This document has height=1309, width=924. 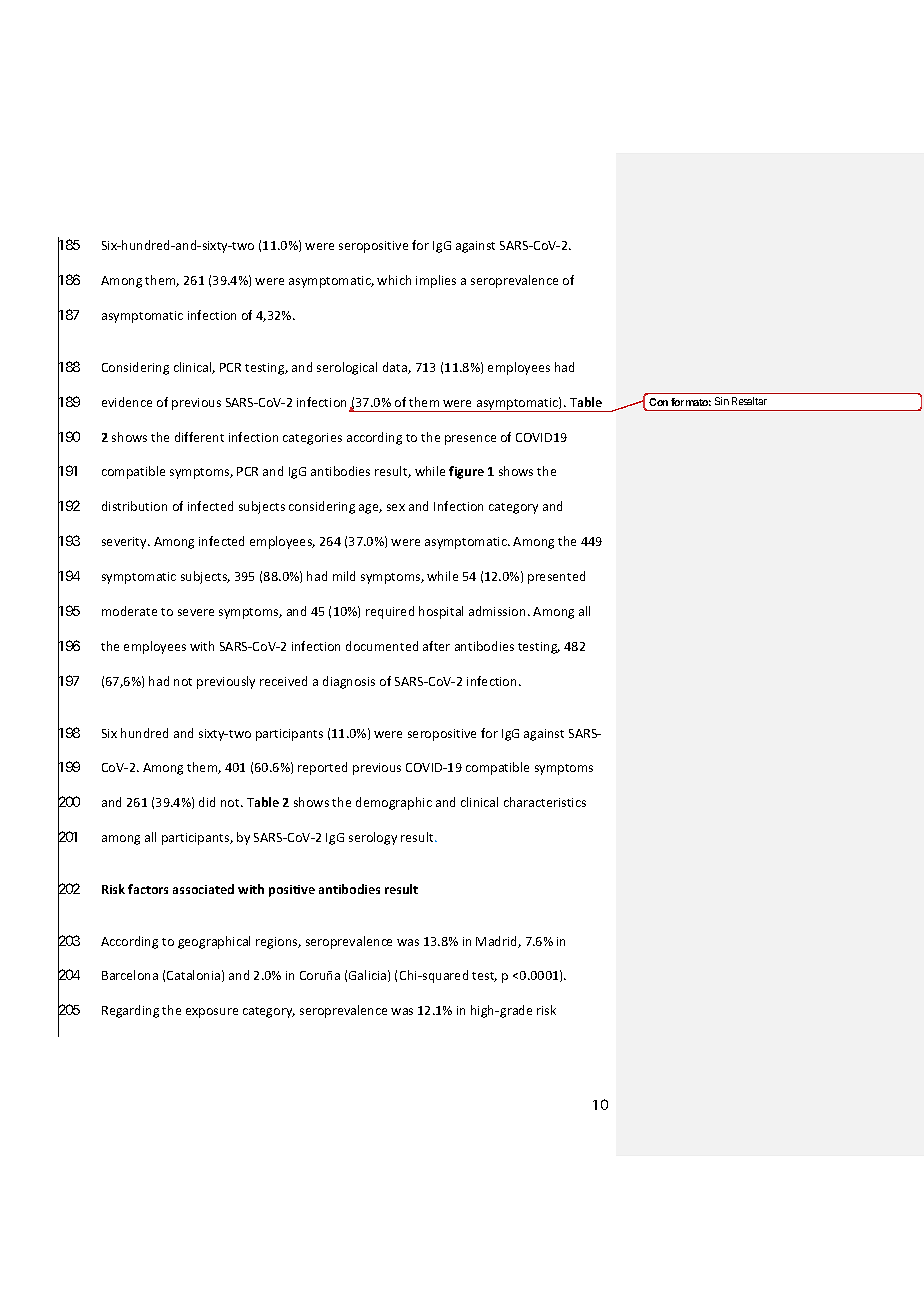 I want to click on implies, so click(x=436, y=281).
